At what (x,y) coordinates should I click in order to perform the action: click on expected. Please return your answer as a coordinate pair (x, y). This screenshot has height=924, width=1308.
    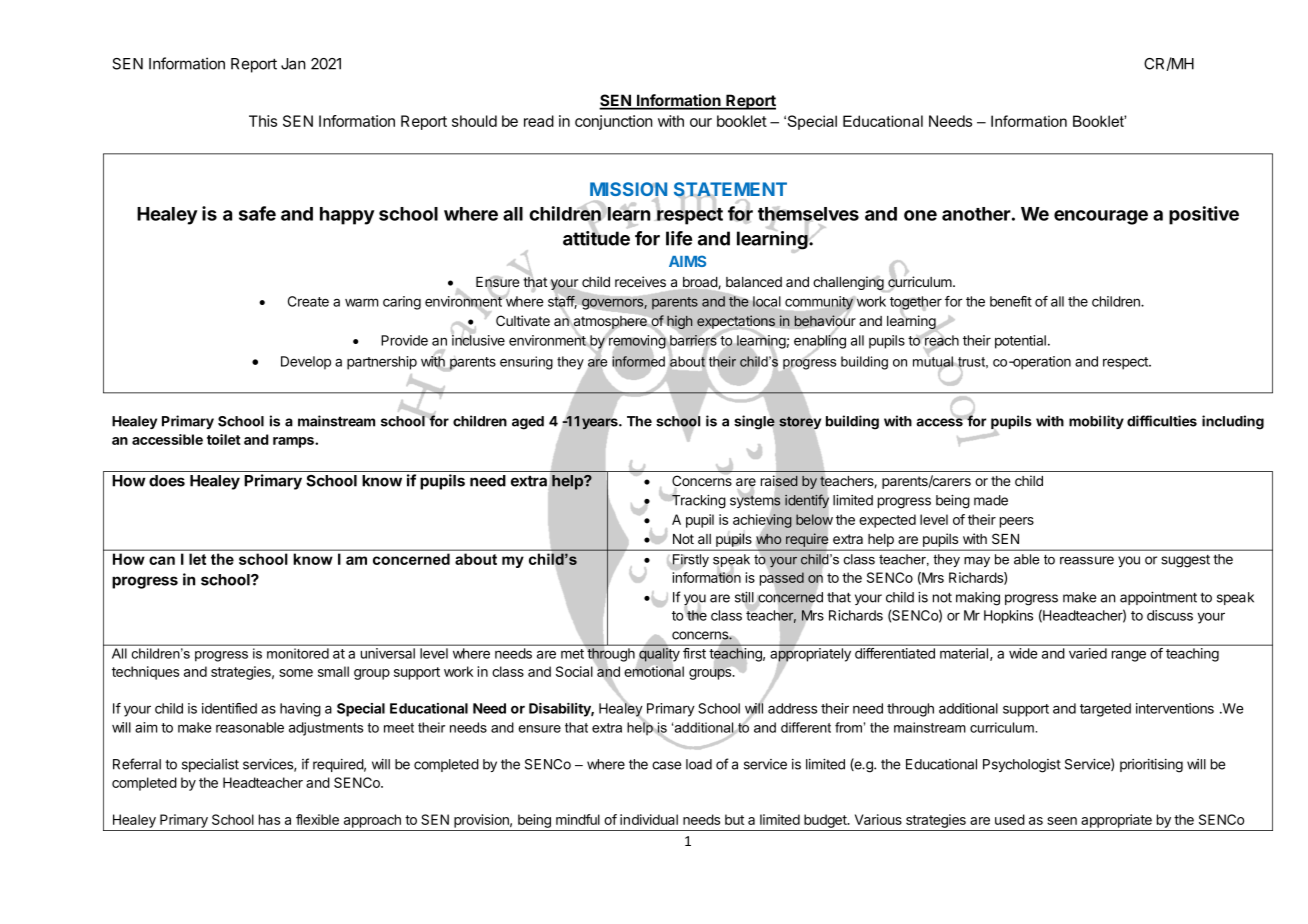
    Looking at the image, I should click on (887, 521).
